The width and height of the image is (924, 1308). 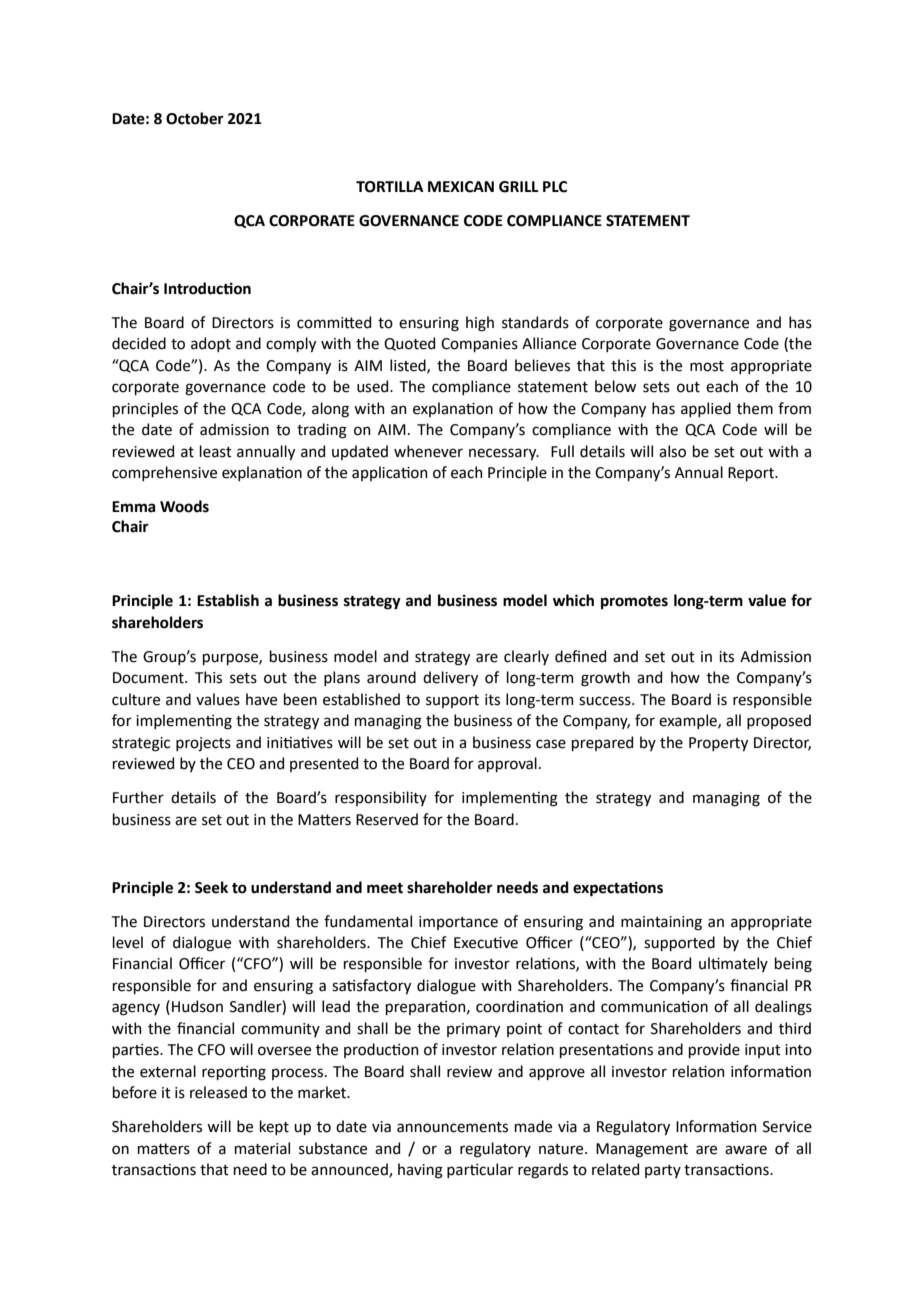 I want to click on material, so click(x=262, y=1148).
